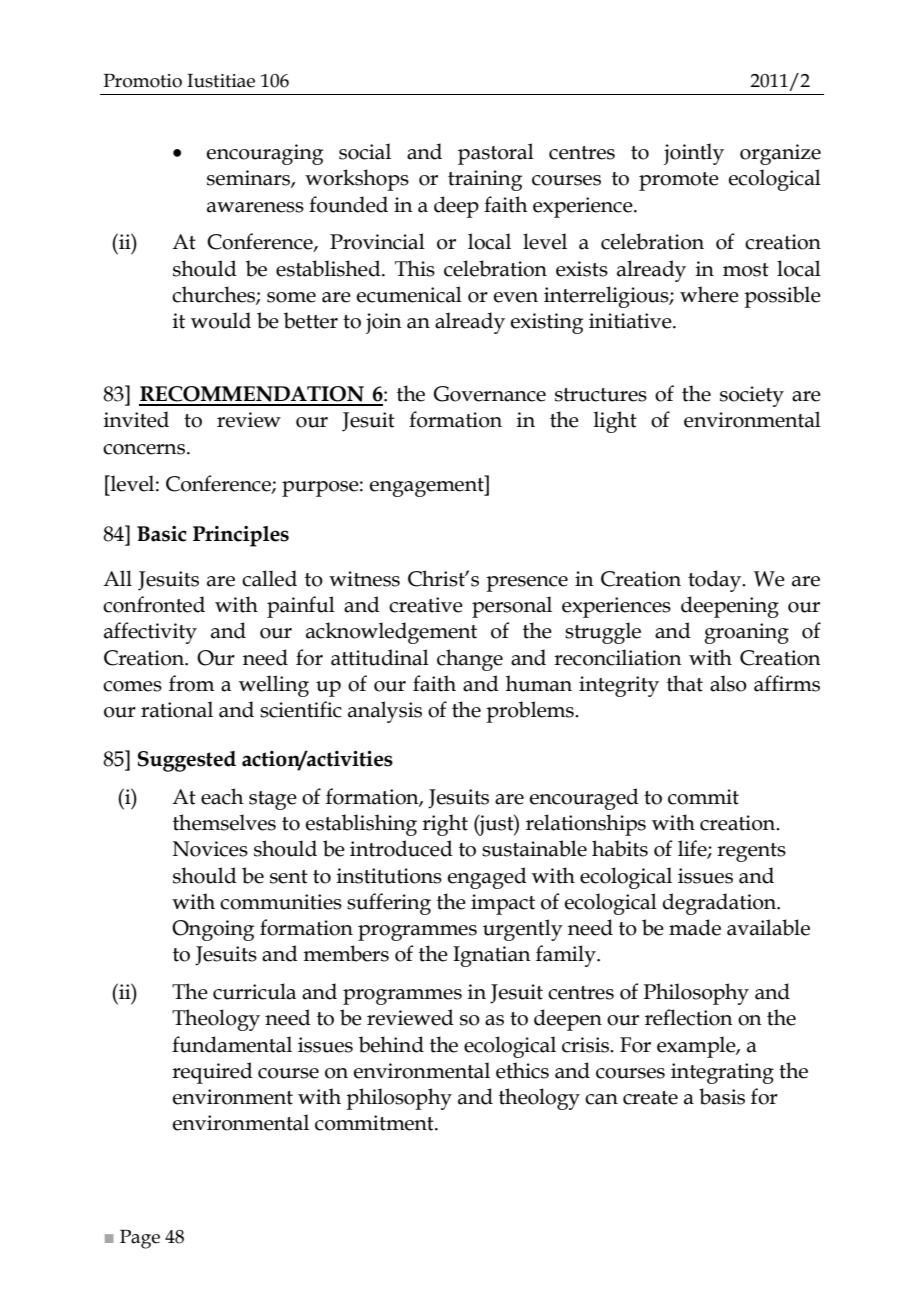  I want to click on Governance, so click(490, 394).
